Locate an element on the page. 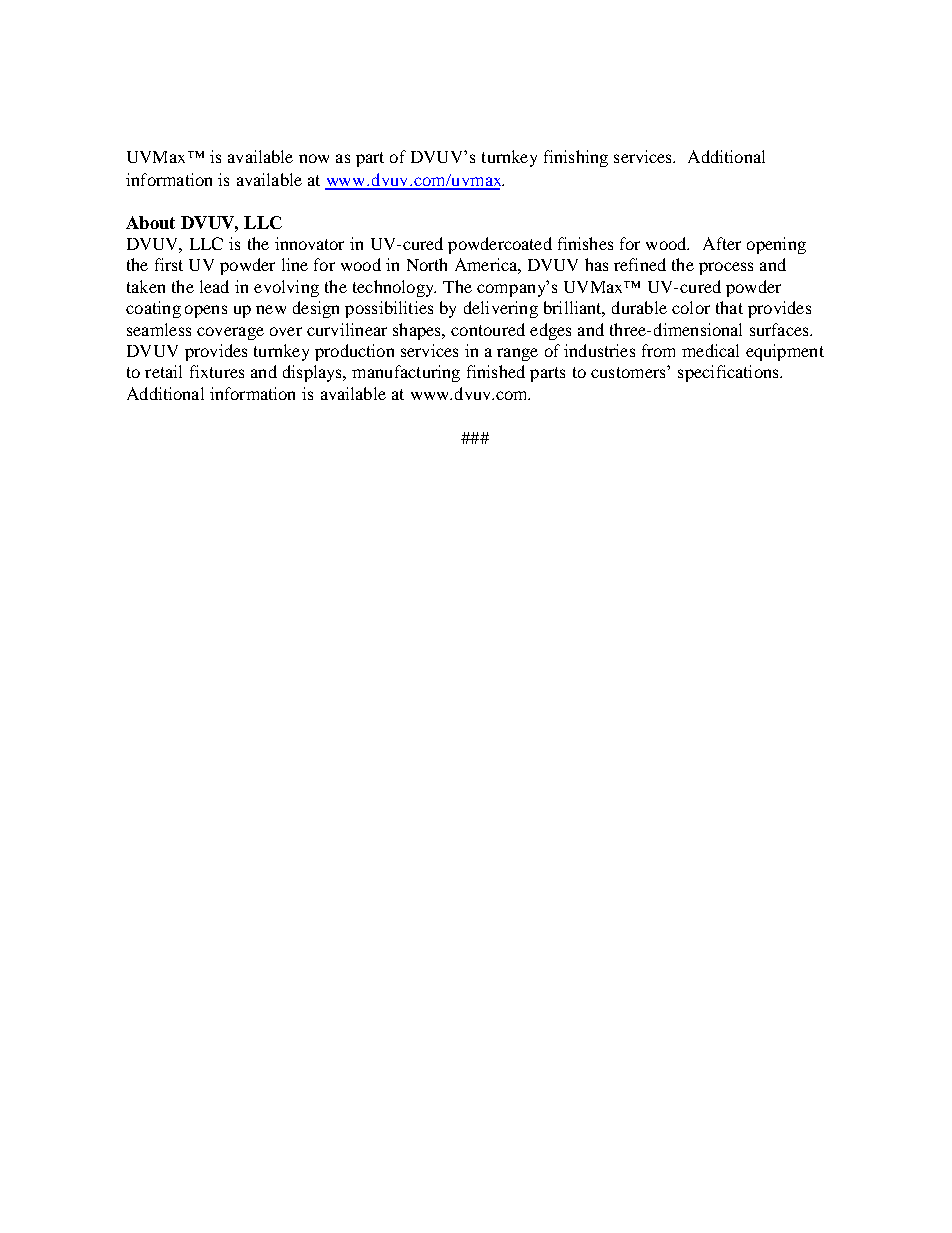 Image resolution: width=952 pixels, height=1233 pixels. specifications is located at coordinates (729, 373).
